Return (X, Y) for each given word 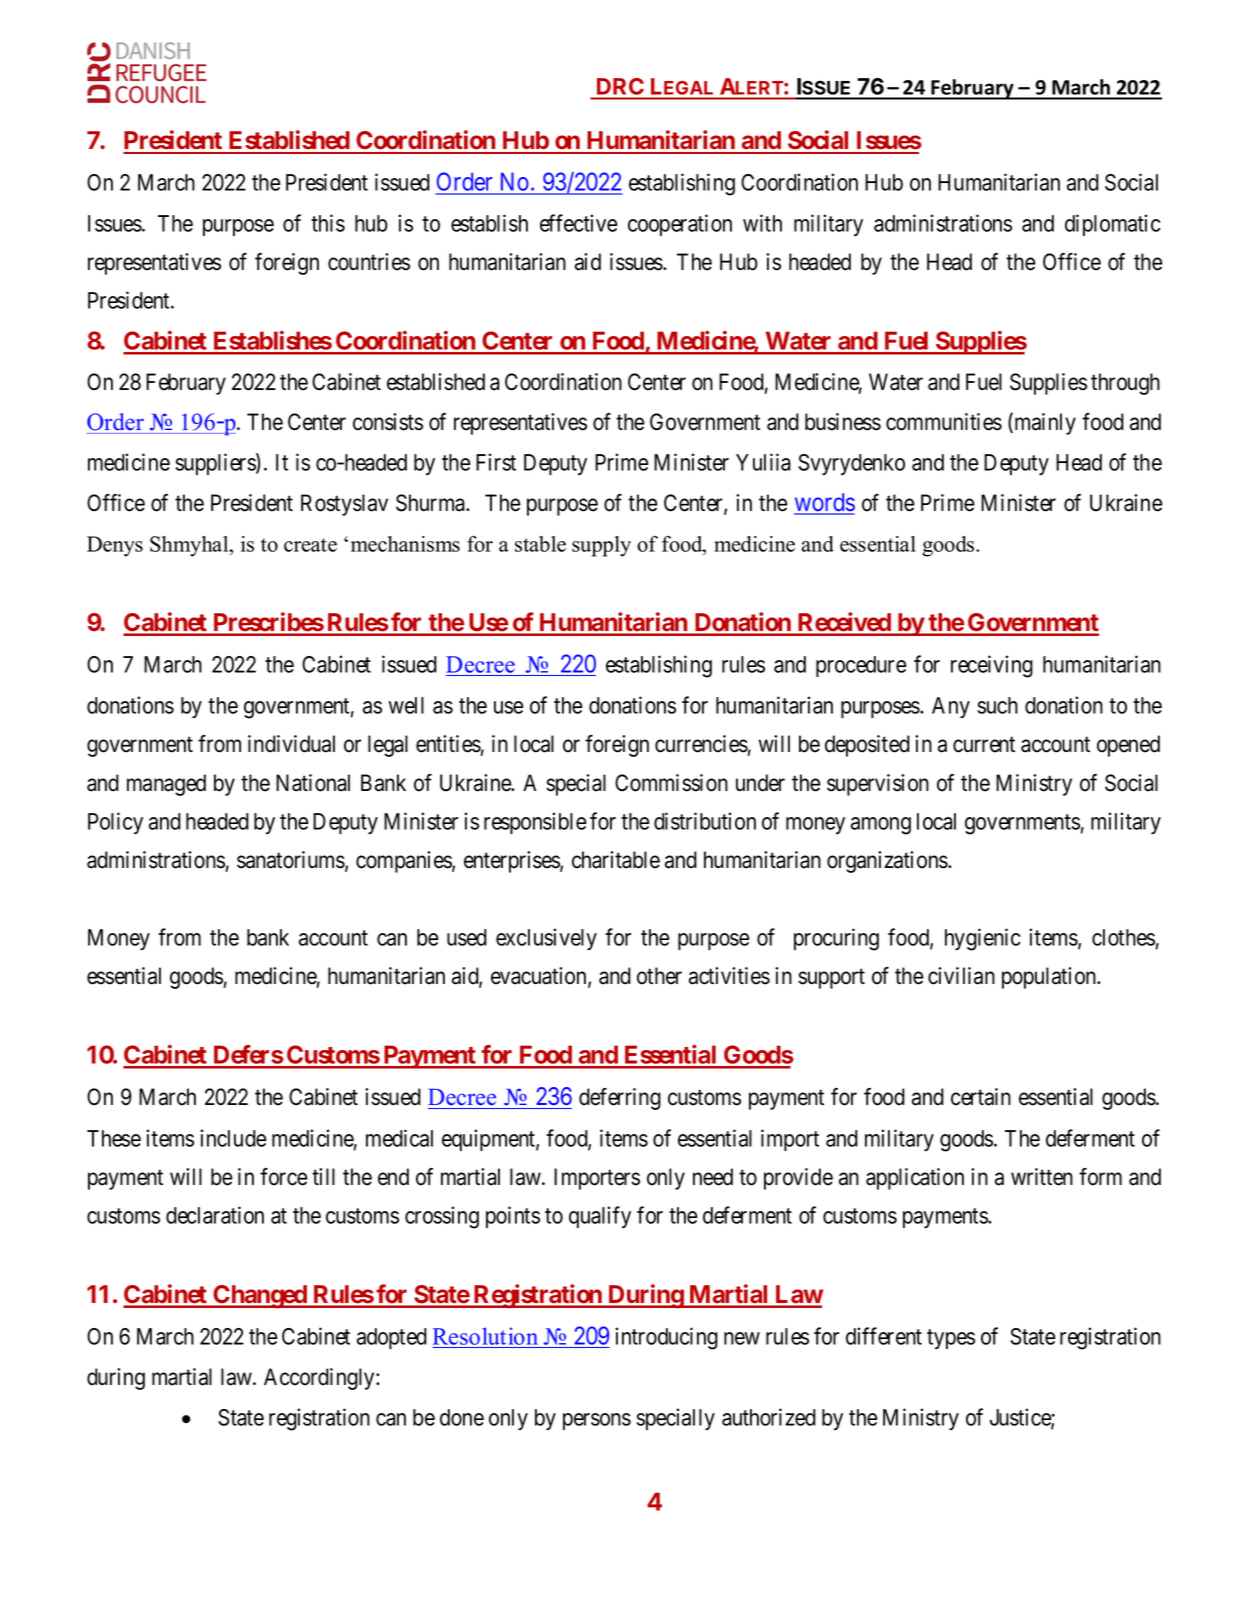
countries (369, 262)
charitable (616, 860)
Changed (260, 1297)
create (310, 545)
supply (601, 546)
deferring (620, 1099)
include (233, 1138)
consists (388, 422)
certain (981, 1097)
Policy (115, 823)
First (496, 462)
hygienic (983, 939)
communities (944, 422)
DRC (620, 86)
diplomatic (1113, 225)
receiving (992, 666)
